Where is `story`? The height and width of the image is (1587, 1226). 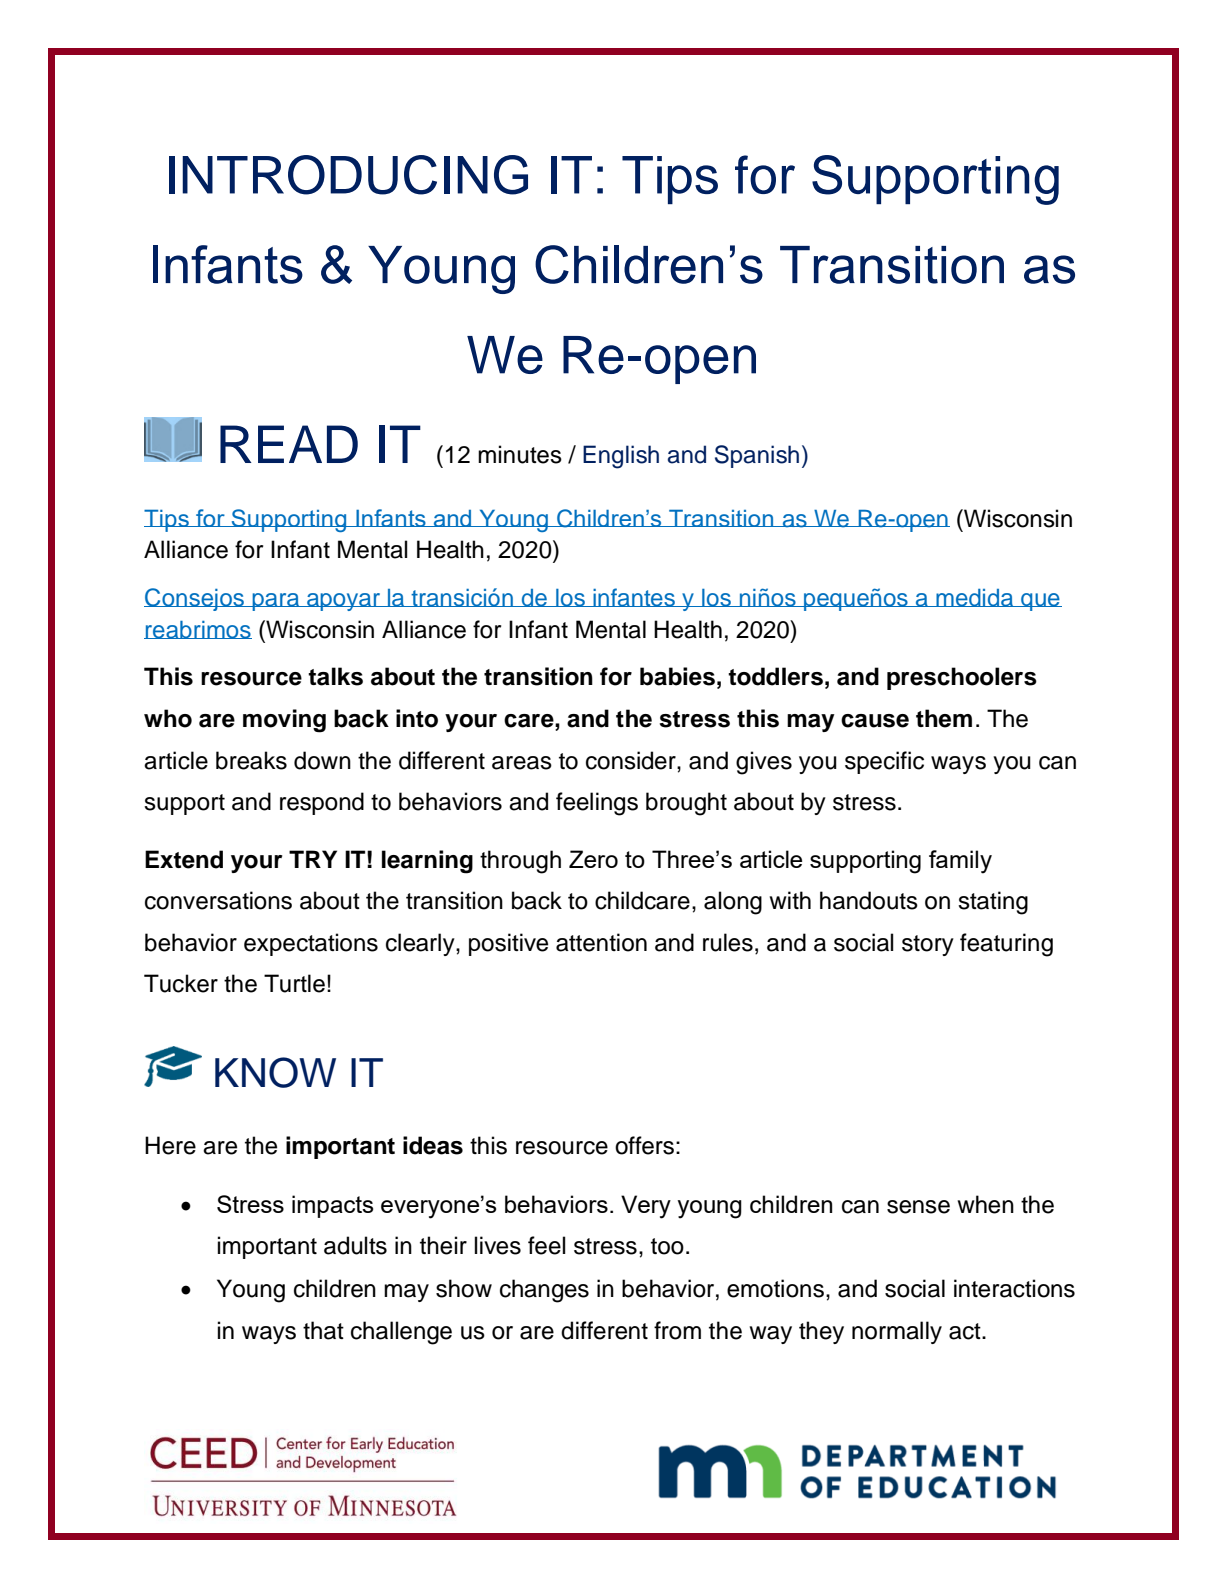 story is located at coordinates (928, 945).
